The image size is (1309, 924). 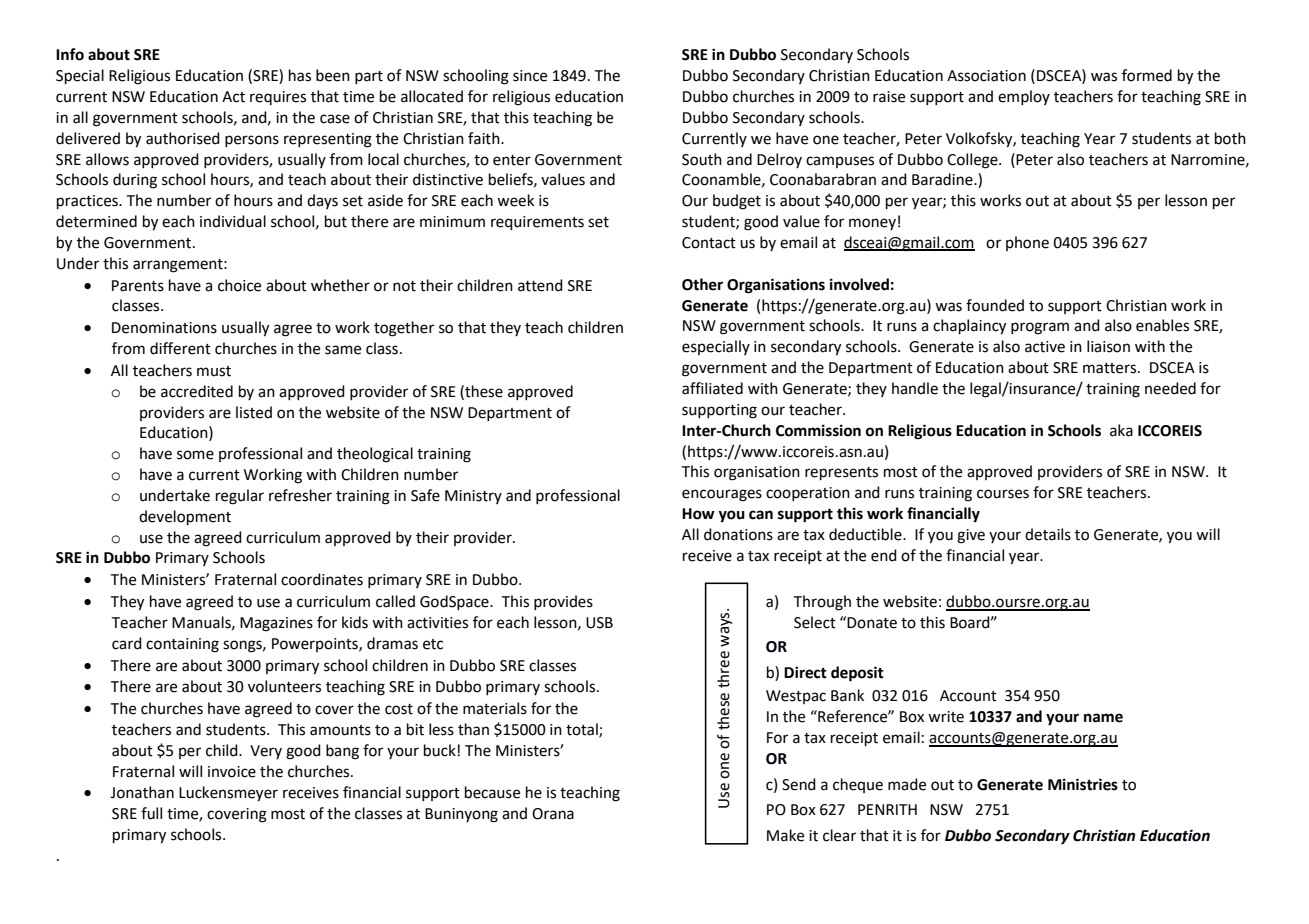 What do you see at coordinates (278, 98) in the screenshot?
I see `requires` at bounding box center [278, 98].
